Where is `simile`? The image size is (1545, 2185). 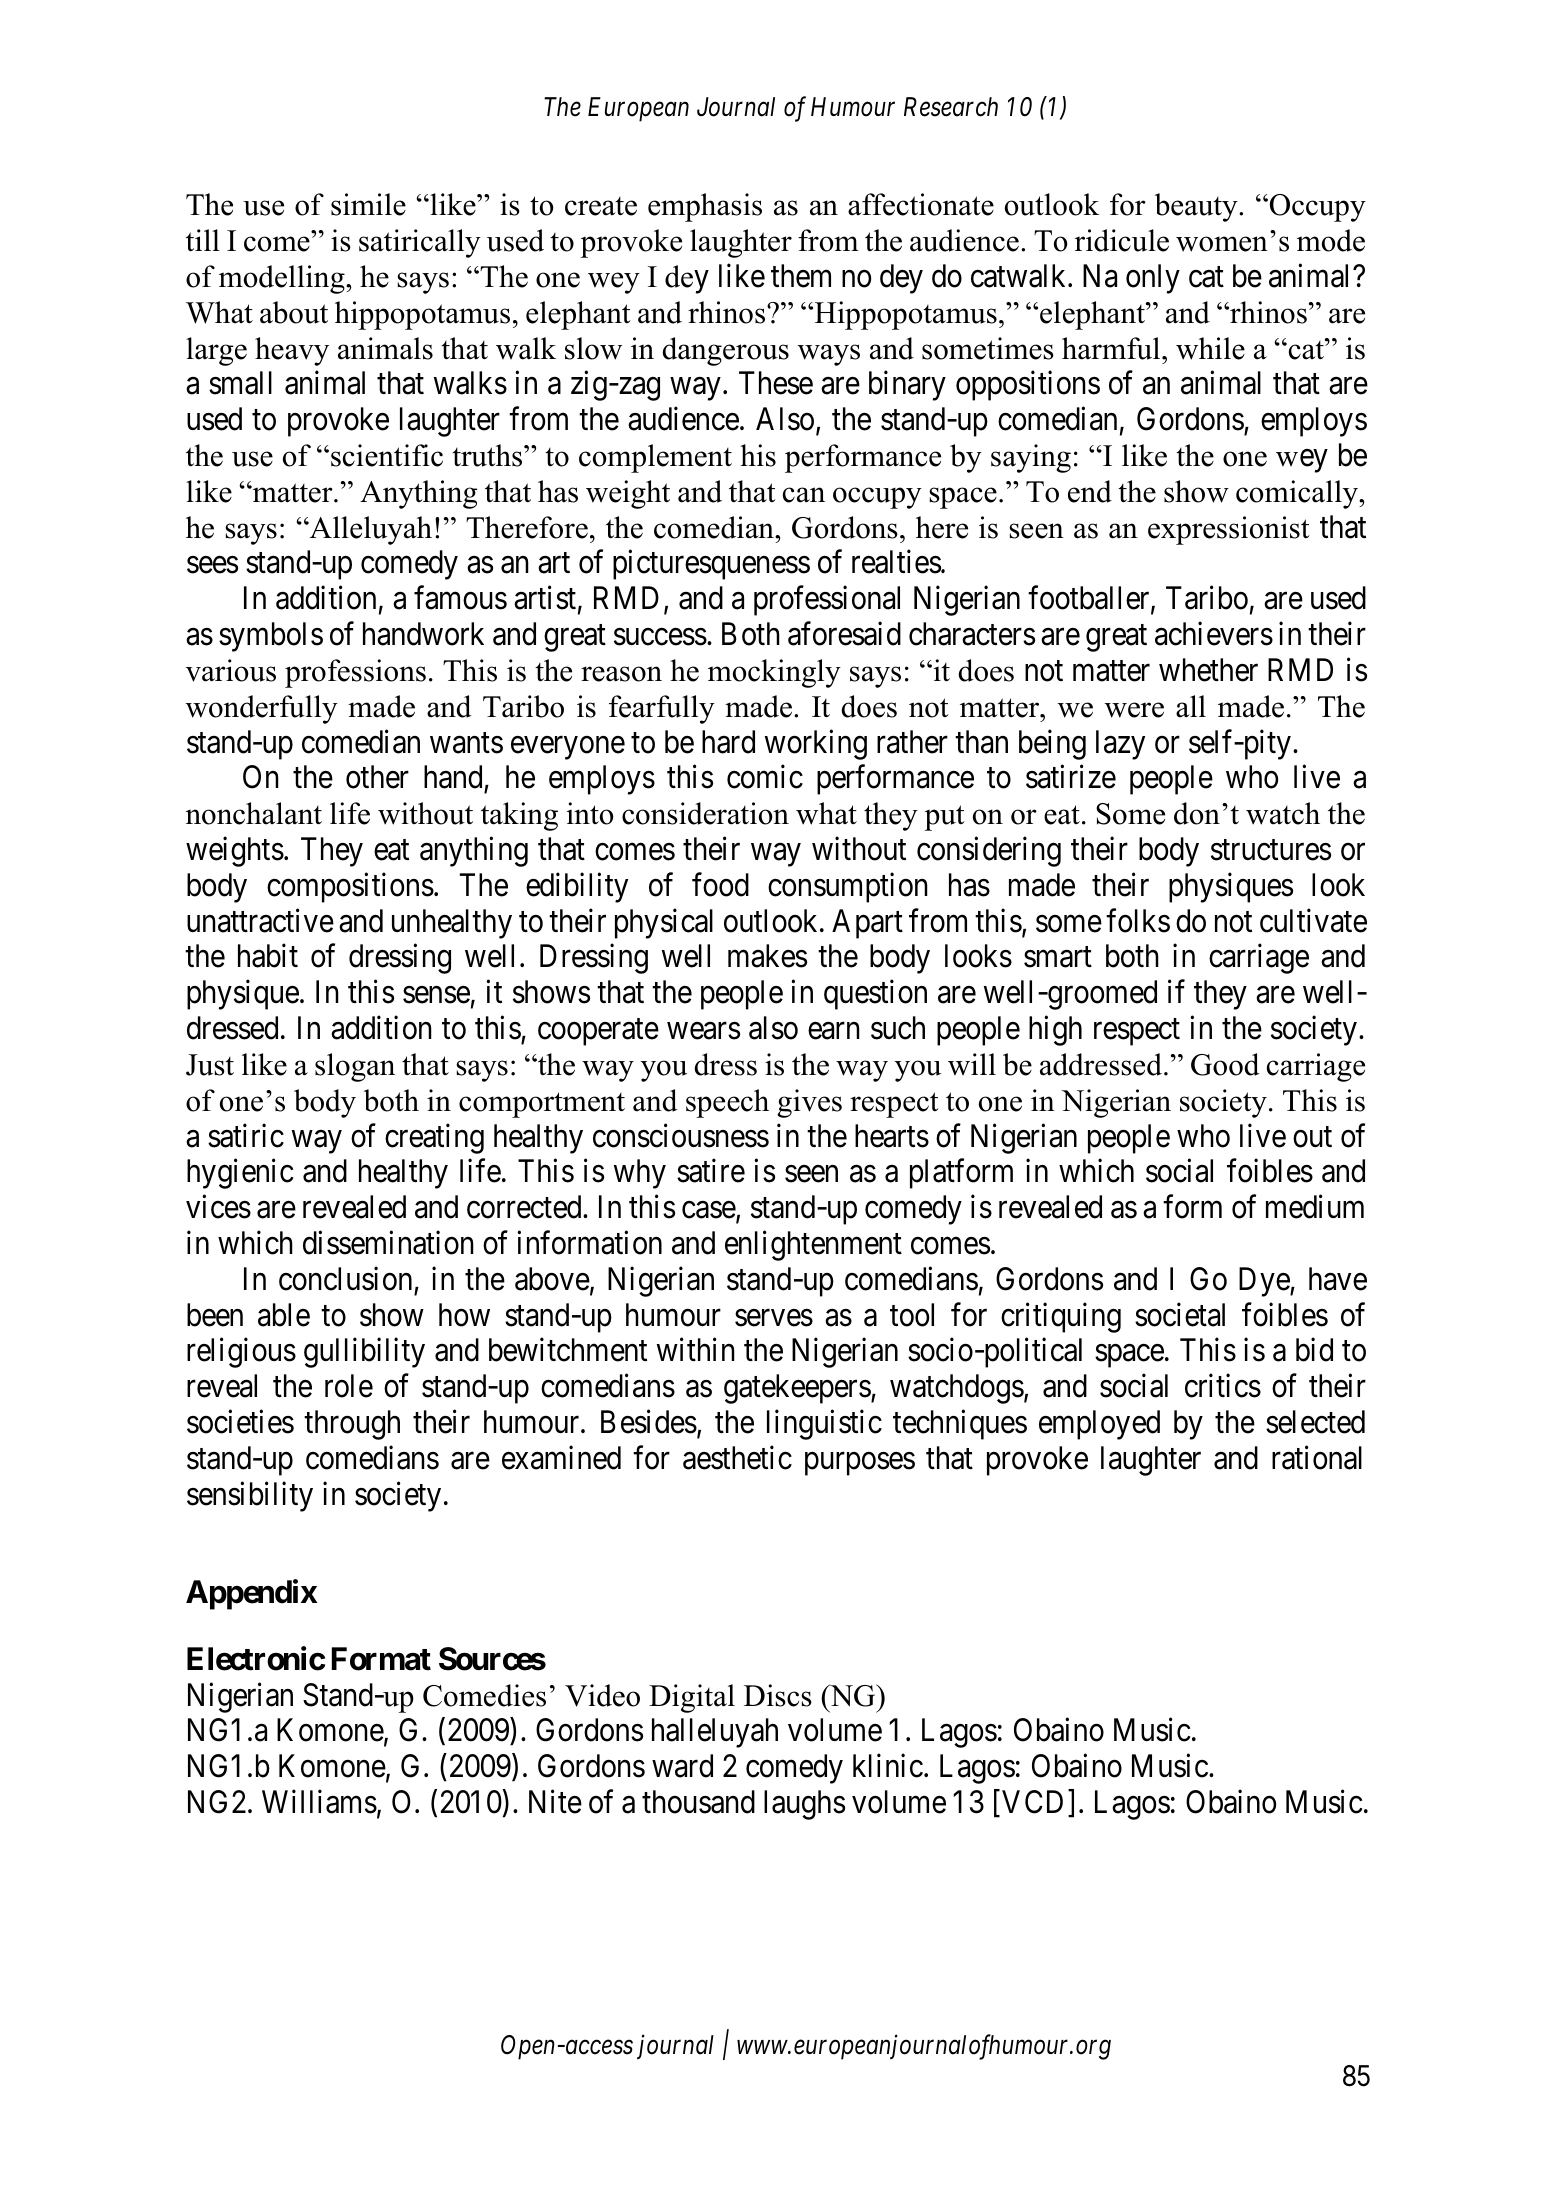 simile is located at coordinates (368, 204).
